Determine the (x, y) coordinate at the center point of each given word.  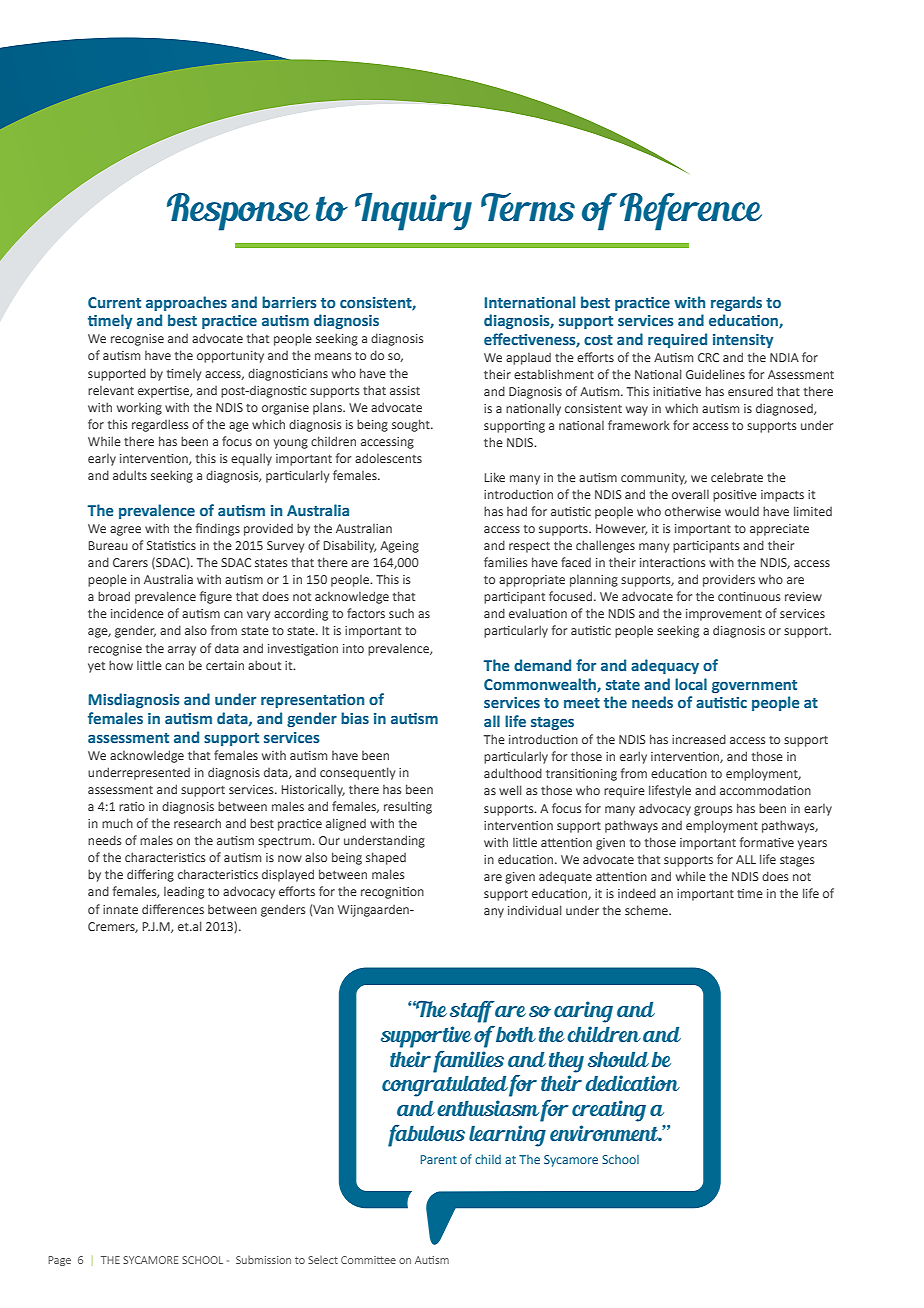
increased (699, 739)
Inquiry (413, 212)
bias (355, 718)
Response (238, 212)
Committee (368, 1260)
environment (605, 1133)
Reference (691, 212)
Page (59, 1261)
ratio (132, 806)
